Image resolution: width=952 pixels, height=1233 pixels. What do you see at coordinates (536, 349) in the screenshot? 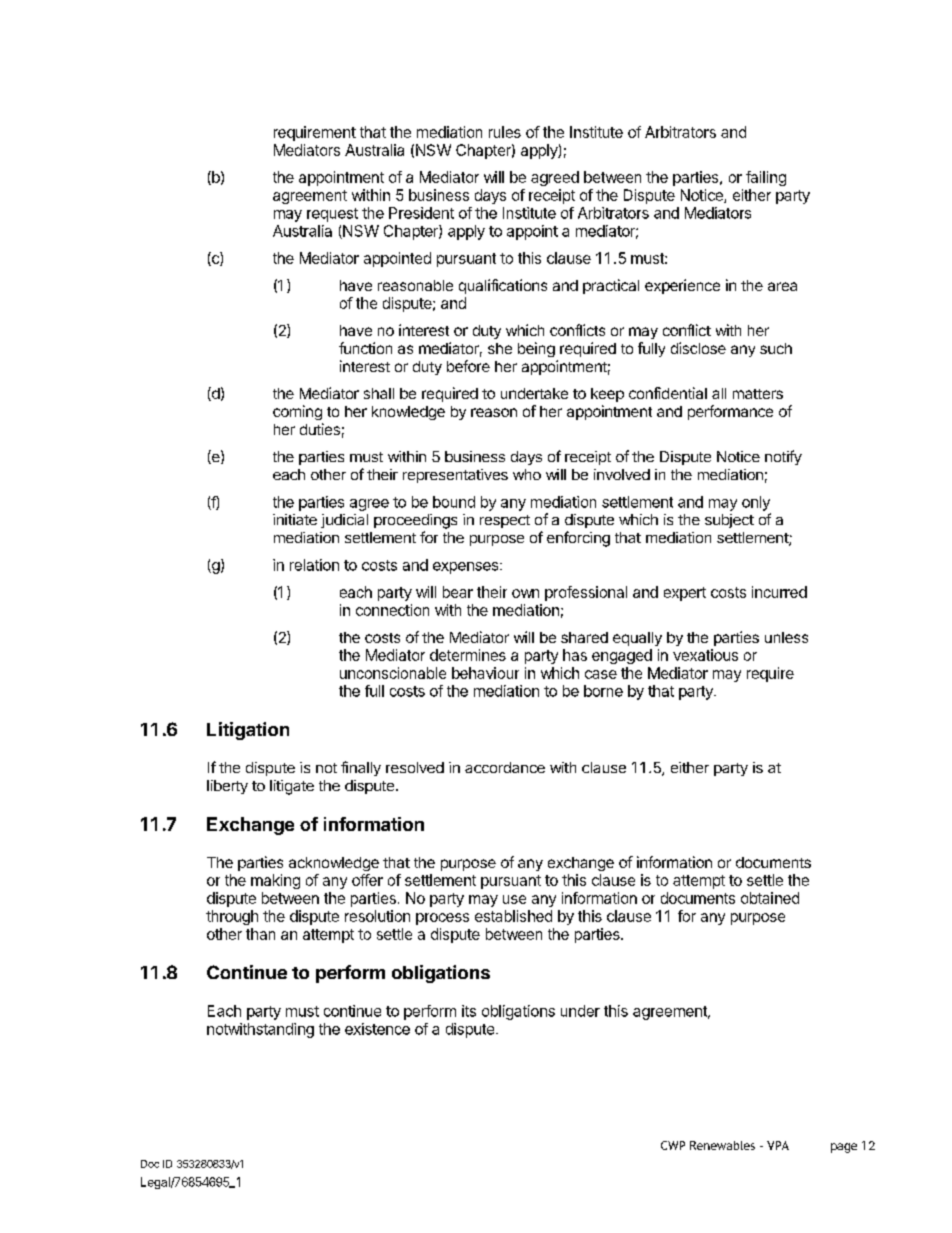
I see `being` at bounding box center [536, 349].
